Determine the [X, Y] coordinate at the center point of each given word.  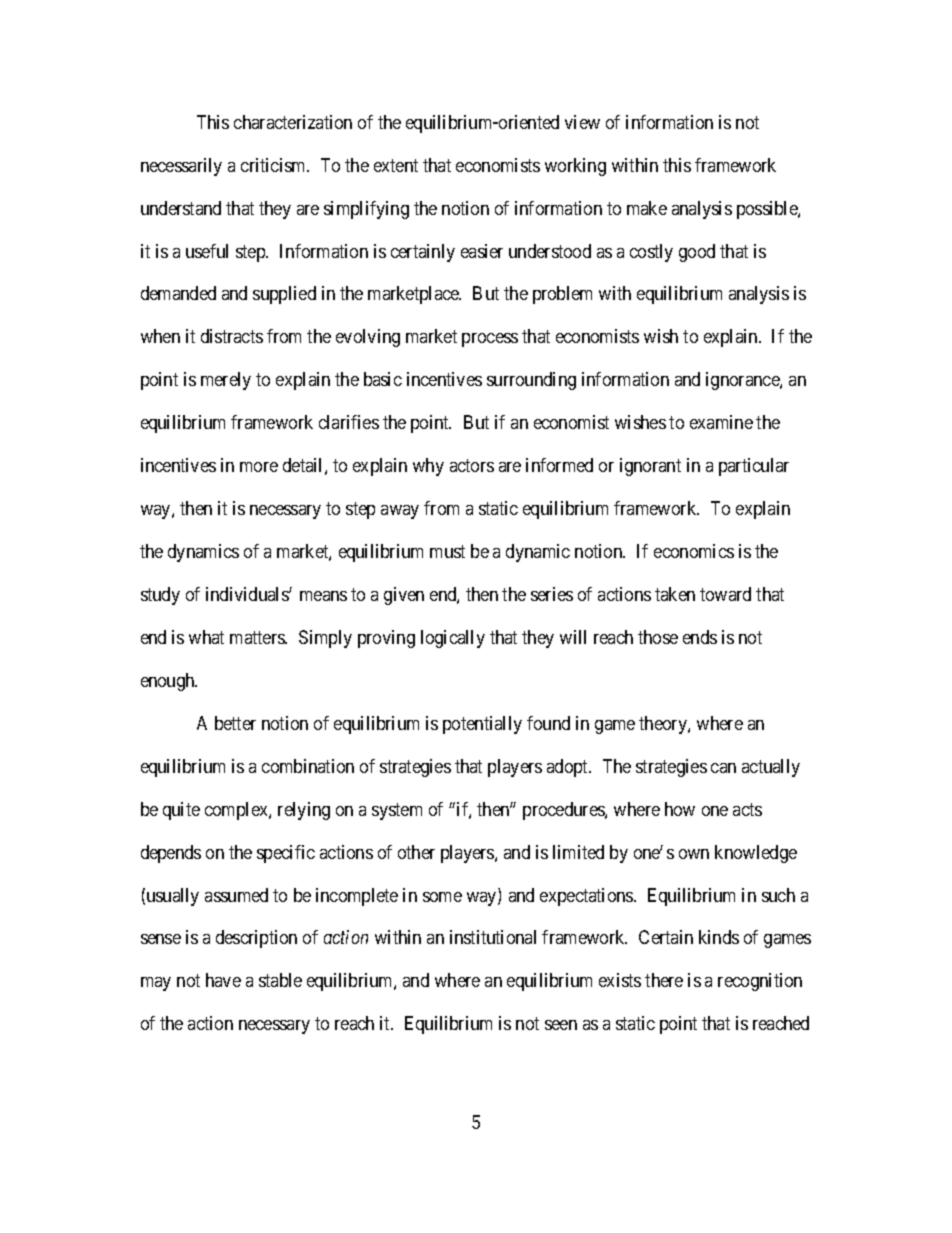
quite [181, 811]
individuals [248, 594]
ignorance [743, 381]
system [397, 811]
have [223, 980]
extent [396, 165]
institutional [493, 937]
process [490, 340]
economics [694, 551]
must [447, 551]
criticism [275, 165]
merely [226, 381]
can [723, 768]
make [647, 208]
